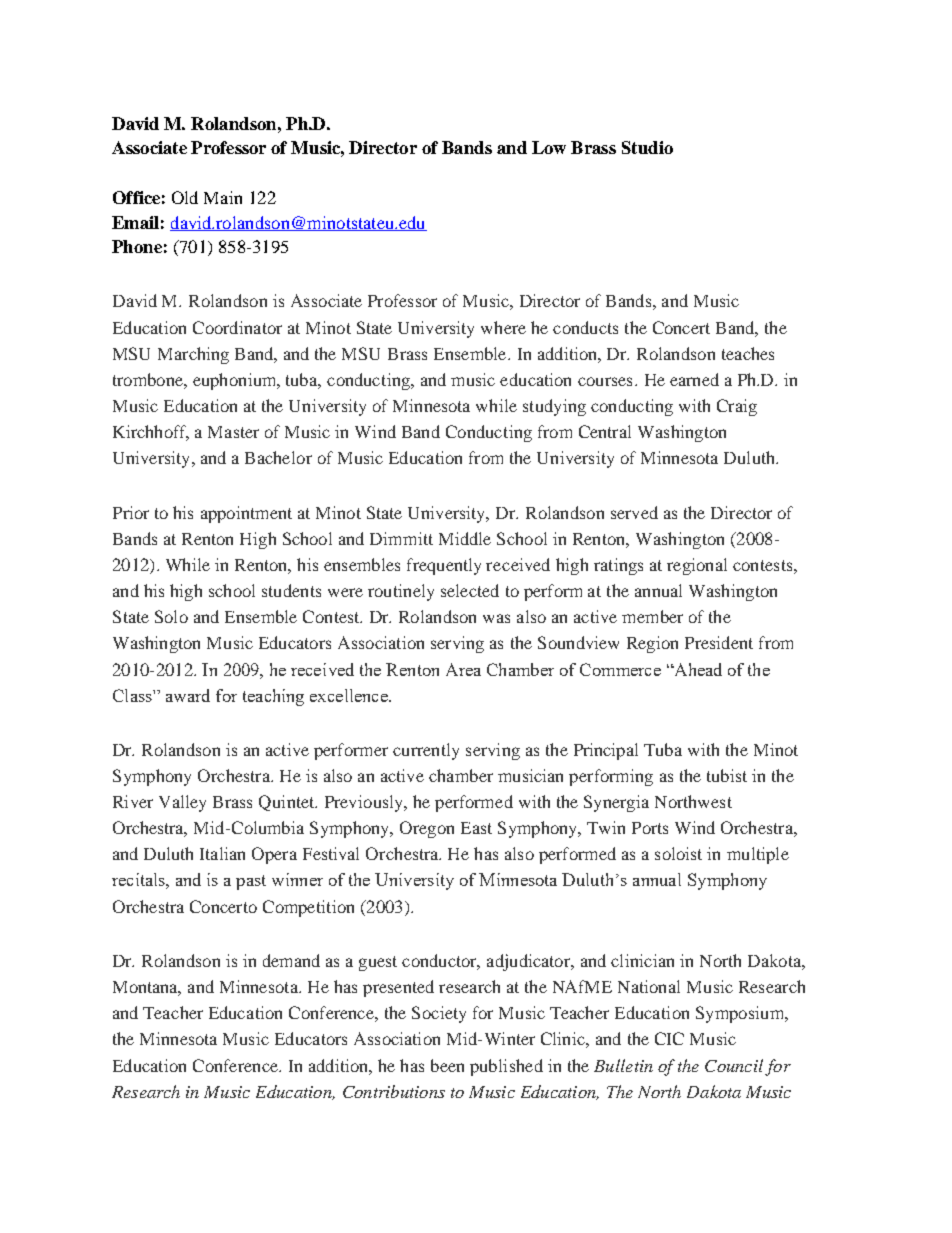 The image size is (952, 1233). What do you see at coordinates (652, 616) in the screenshot?
I see `member` at bounding box center [652, 616].
